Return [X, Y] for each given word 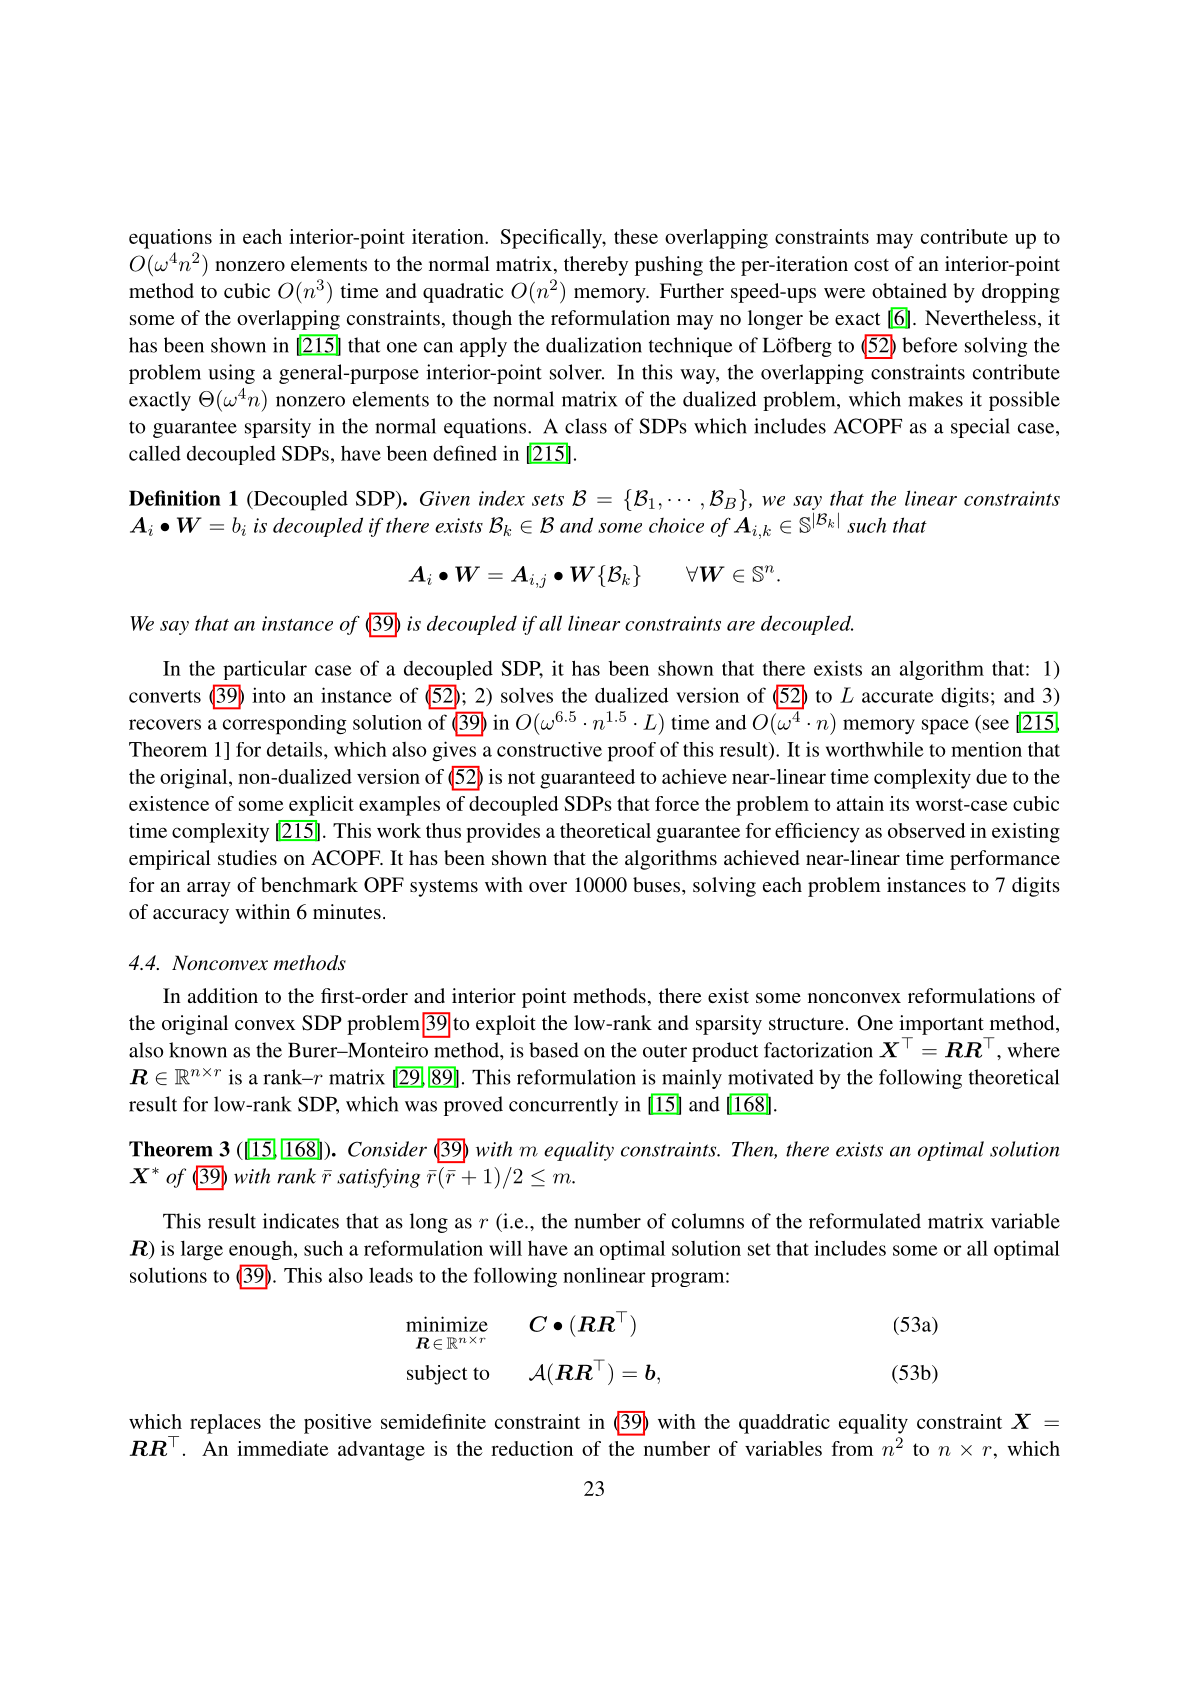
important [941, 1025]
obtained [909, 290]
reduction [532, 1448]
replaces [225, 1424]
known [198, 1050]
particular [265, 670]
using [231, 374]
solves [527, 695]
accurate [898, 696]
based [554, 1050]
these [636, 236]
